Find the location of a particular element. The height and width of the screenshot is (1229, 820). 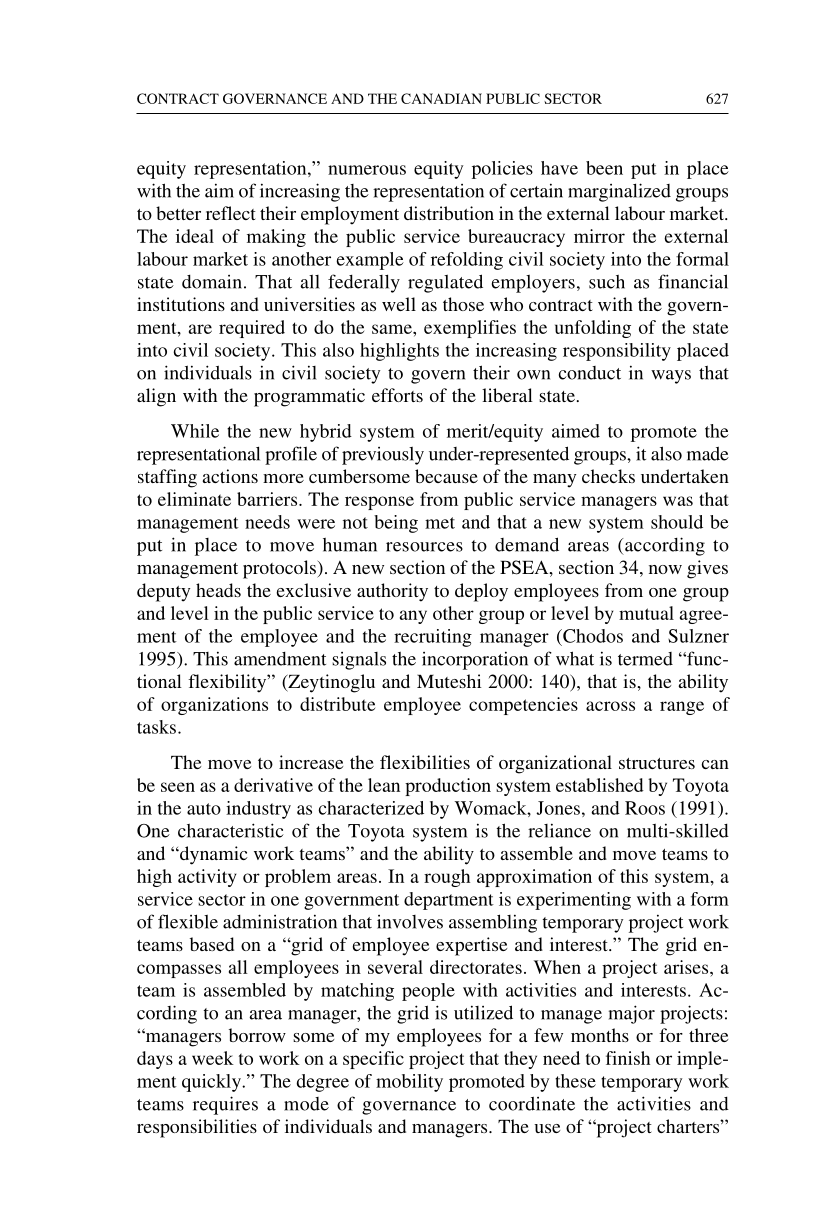

structures is located at coordinates (657, 763).
